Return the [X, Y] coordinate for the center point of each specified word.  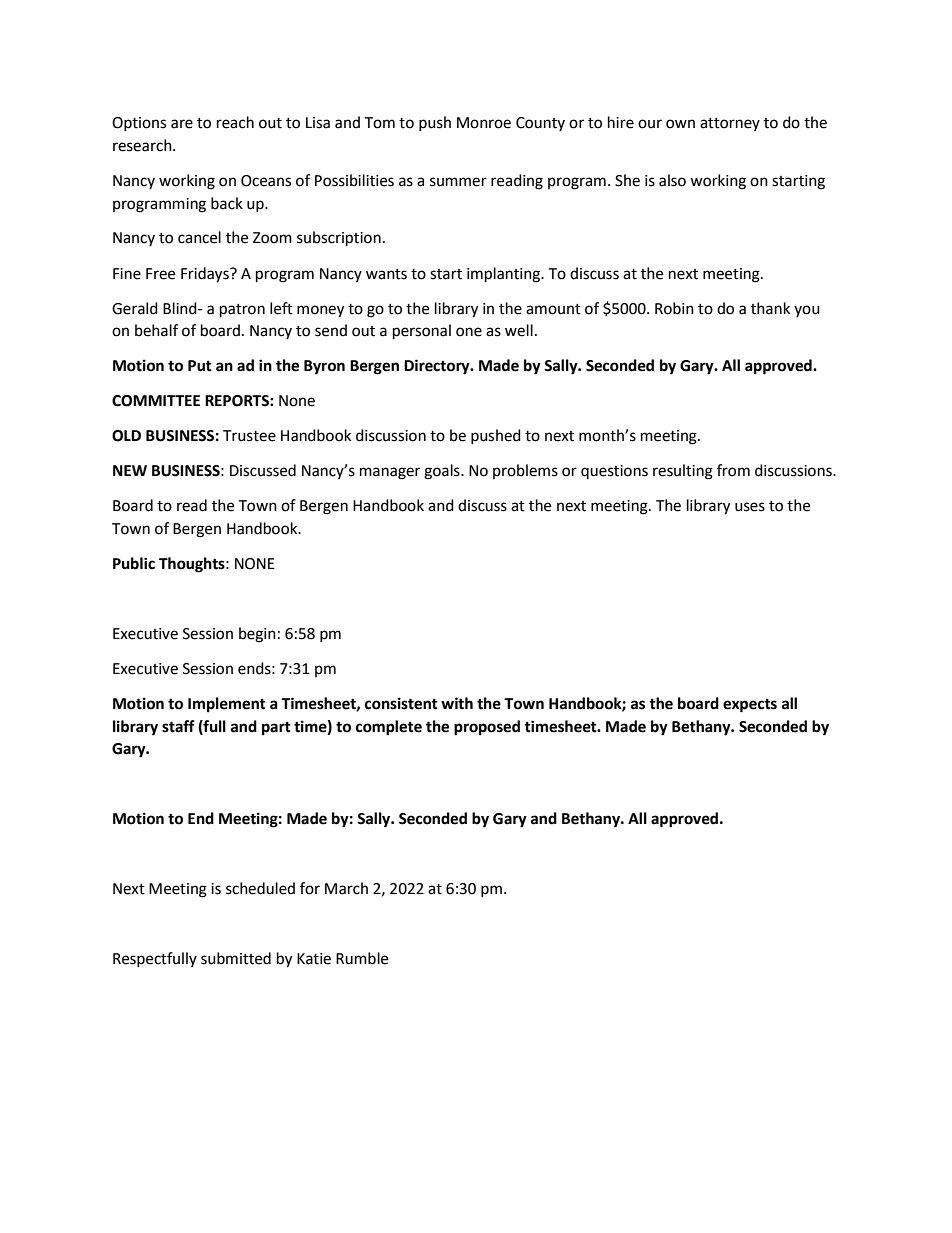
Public [134, 563]
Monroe [484, 123]
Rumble [362, 958]
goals [443, 472]
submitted [236, 958]
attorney [730, 124]
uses [750, 507]
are [182, 124]
